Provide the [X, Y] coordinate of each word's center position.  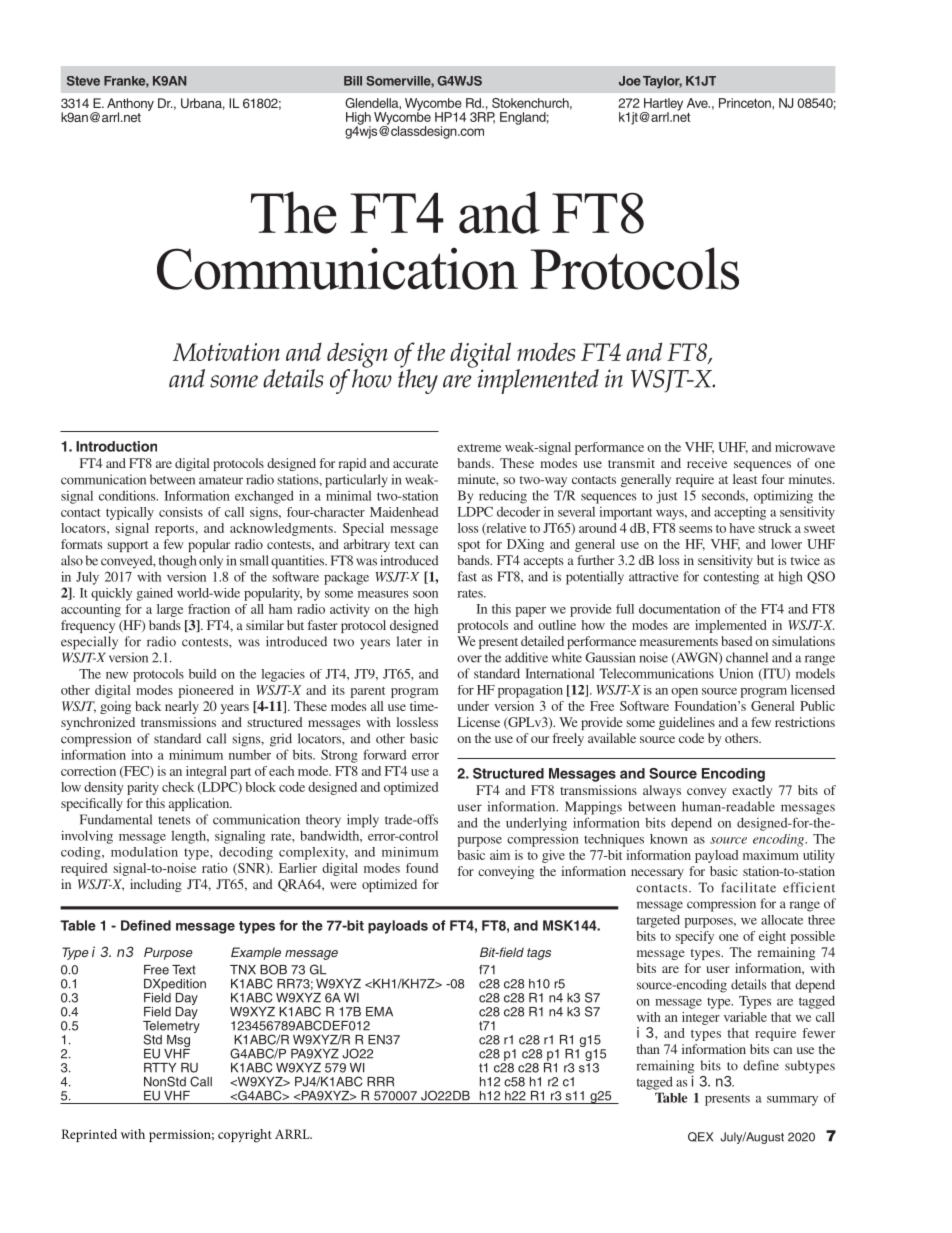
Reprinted [89, 1135]
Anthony [130, 105]
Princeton [746, 103]
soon [425, 594]
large [170, 610]
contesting [731, 578]
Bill [353, 81]
